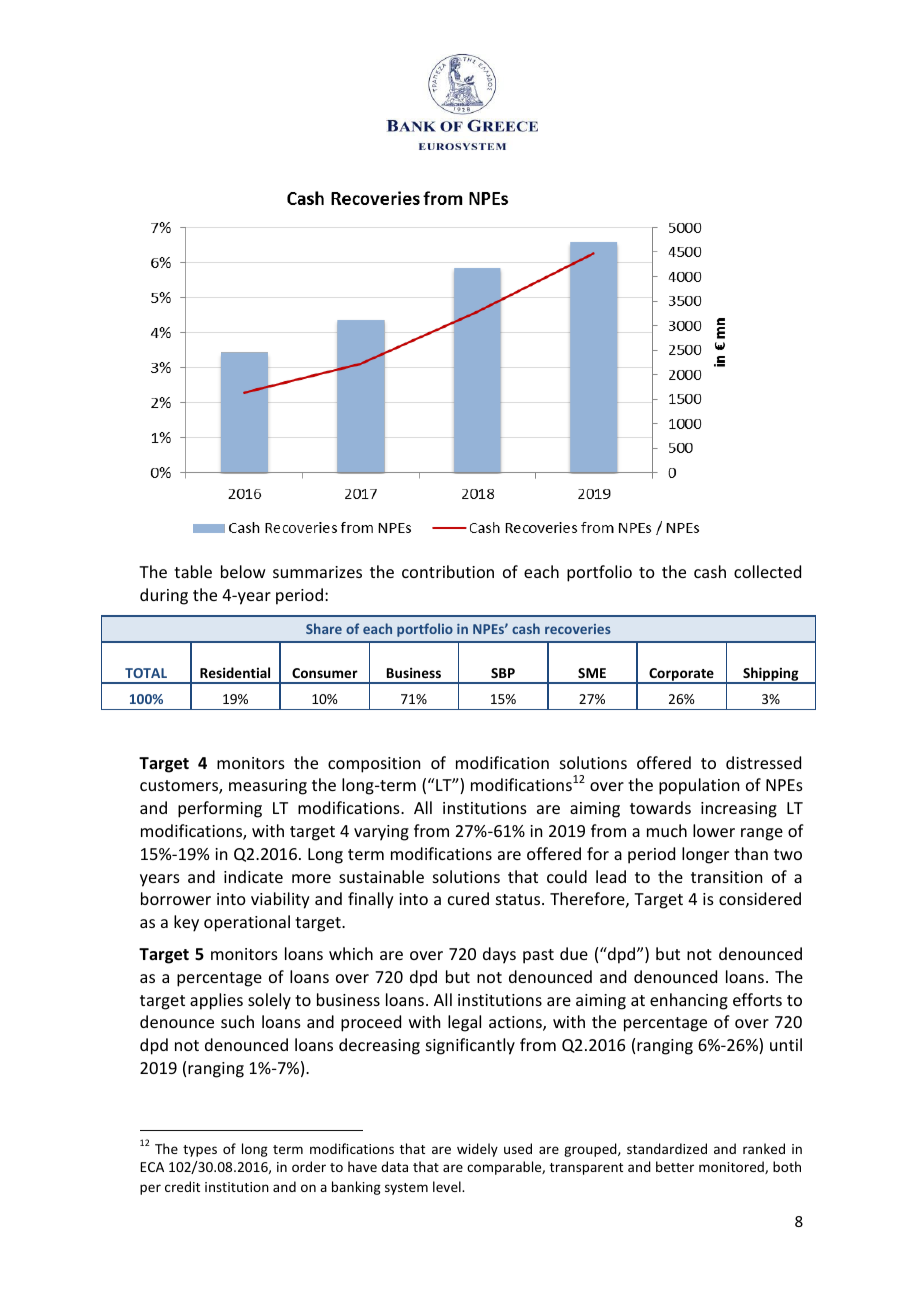  What do you see at coordinates (503, 673) in the screenshot?
I see `SBP` at bounding box center [503, 673].
